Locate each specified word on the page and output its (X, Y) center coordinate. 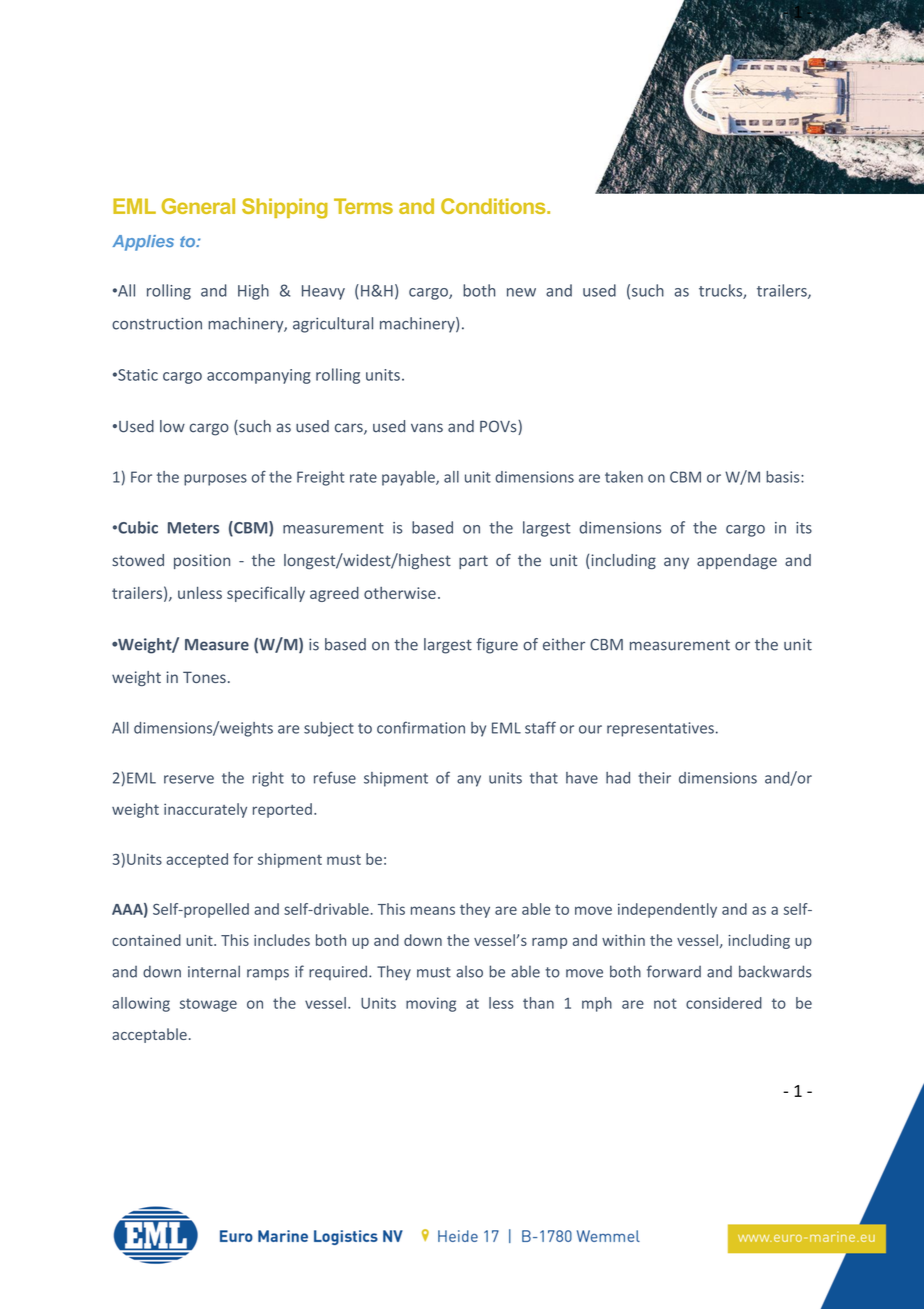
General (198, 206)
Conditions (494, 206)
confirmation (421, 727)
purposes (215, 480)
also (469, 971)
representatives (660, 729)
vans (427, 428)
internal (214, 971)
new (521, 292)
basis (784, 477)
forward (674, 971)
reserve (189, 779)
